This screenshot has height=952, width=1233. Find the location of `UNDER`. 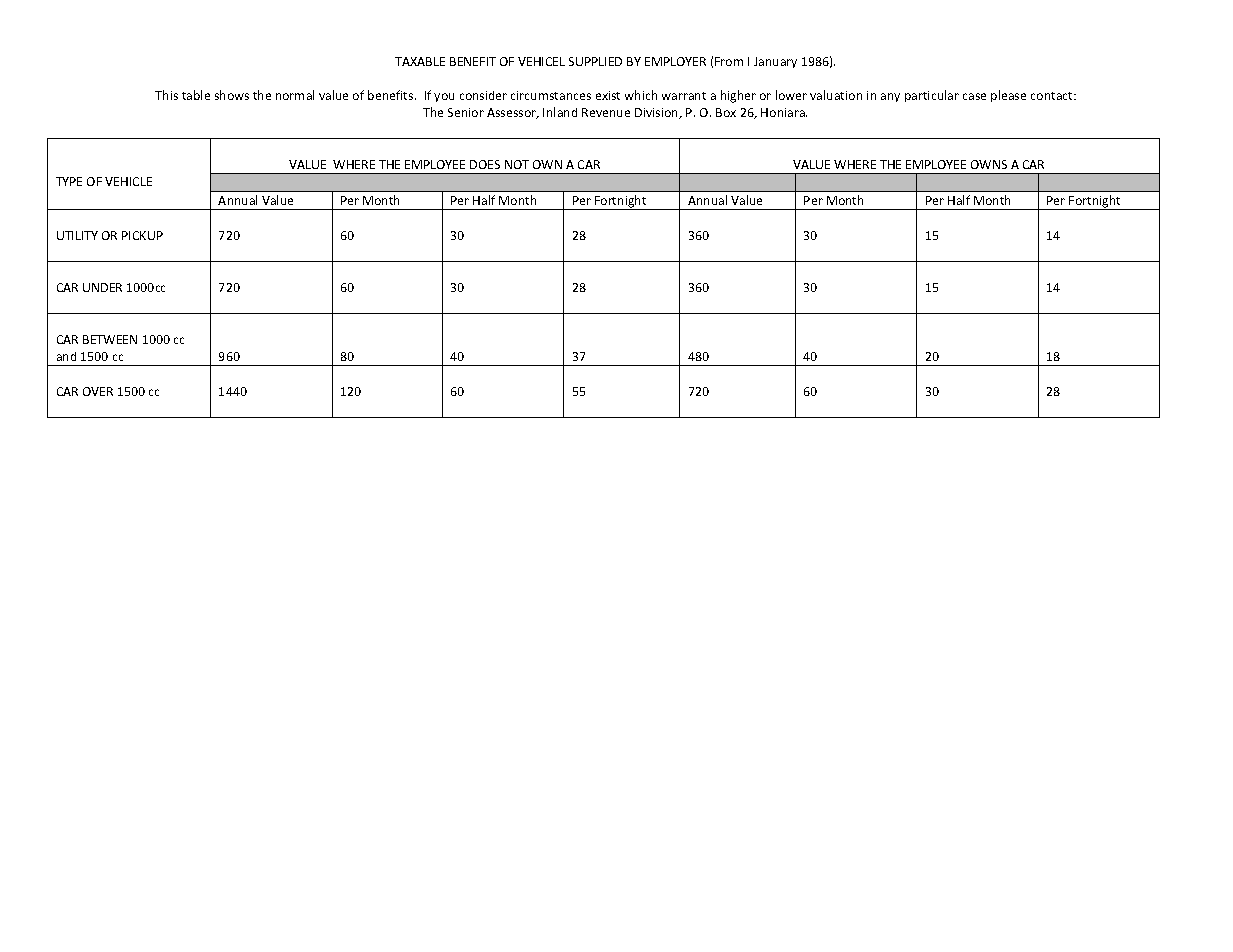

UNDER is located at coordinates (102, 287).
